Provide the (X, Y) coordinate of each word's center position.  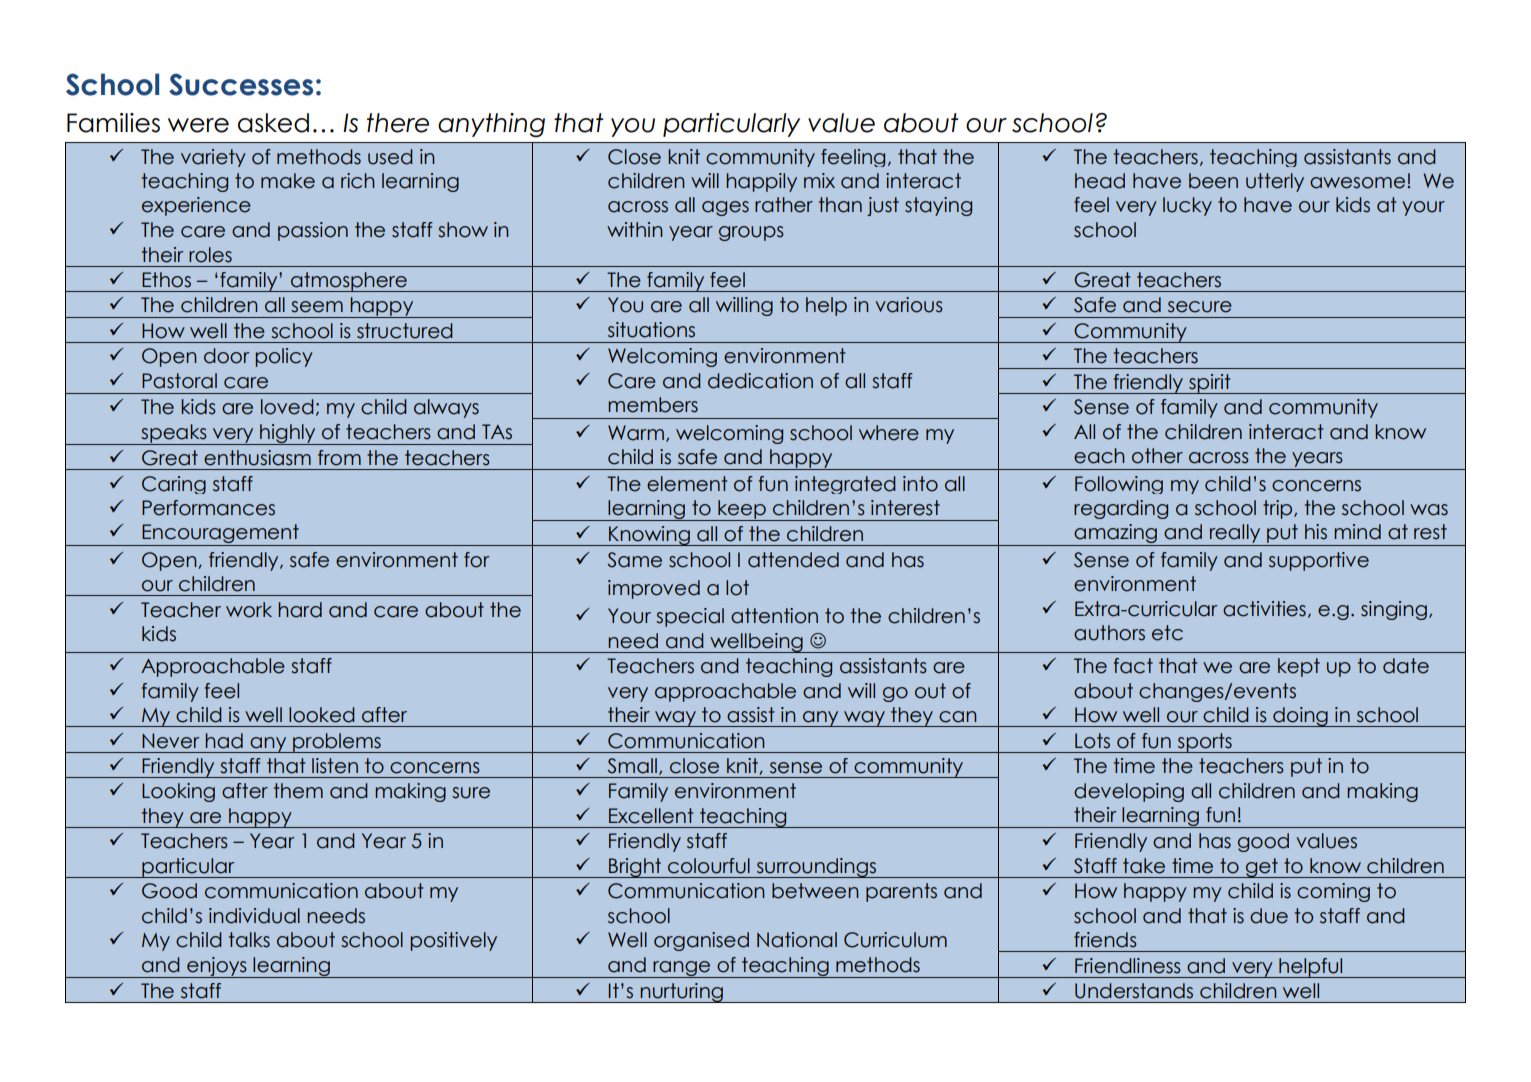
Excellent (651, 816)
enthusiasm (257, 458)
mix (819, 180)
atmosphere (349, 282)
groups (751, 233)
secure (1200, 307)
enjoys (217, 967)
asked (273, 123)
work (249, 610)
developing (1129, 792)
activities (1264, 609)
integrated (845, 485)
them (298, 791)
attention (774, 616)
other (1157, 456)
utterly (1275, 182)
